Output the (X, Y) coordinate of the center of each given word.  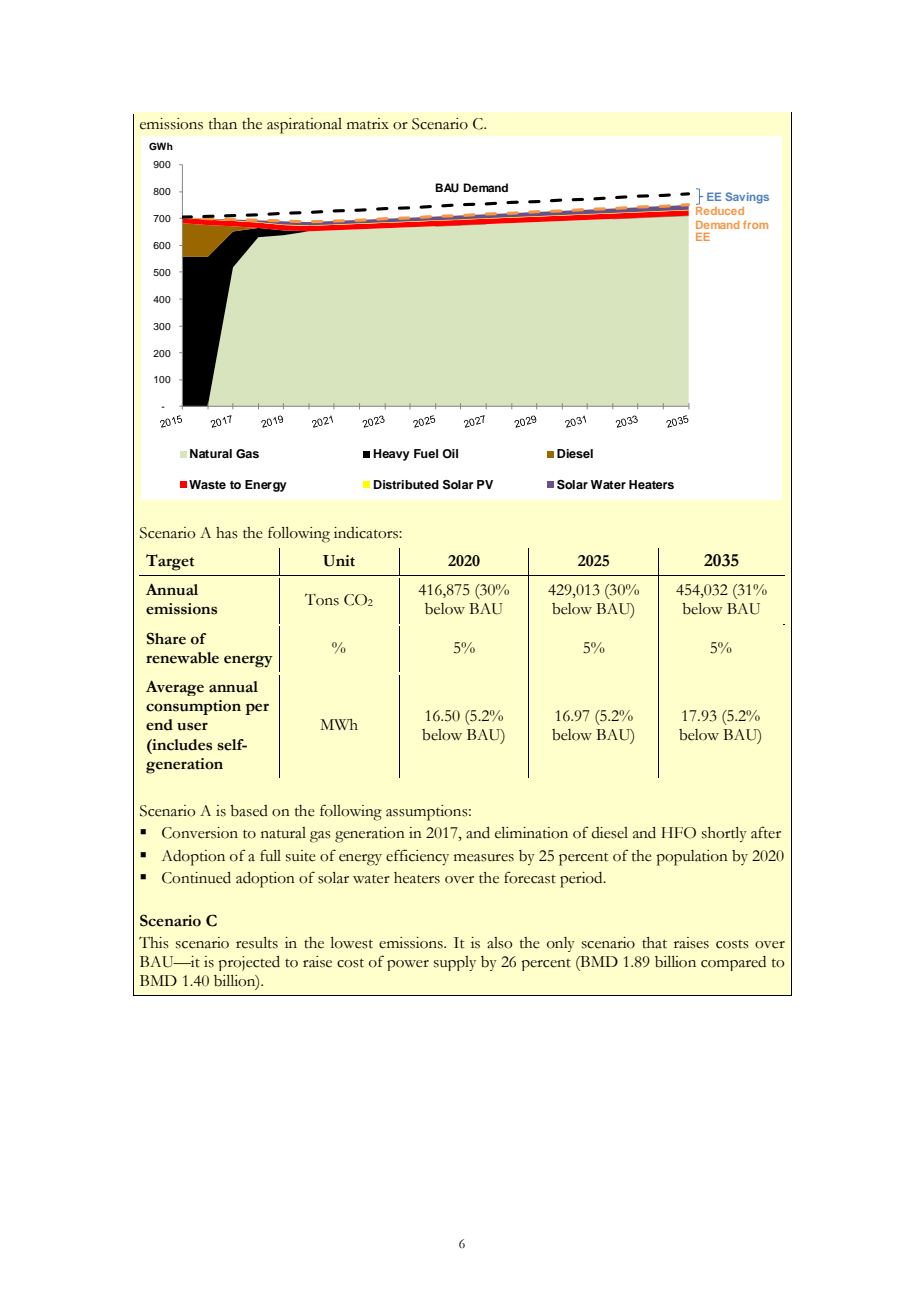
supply (455, 963)
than (223, 124)
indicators (367, 533)
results (257, 943)
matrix (368, 124)
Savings (747, 198)
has (227, 533)
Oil (450, 454)
